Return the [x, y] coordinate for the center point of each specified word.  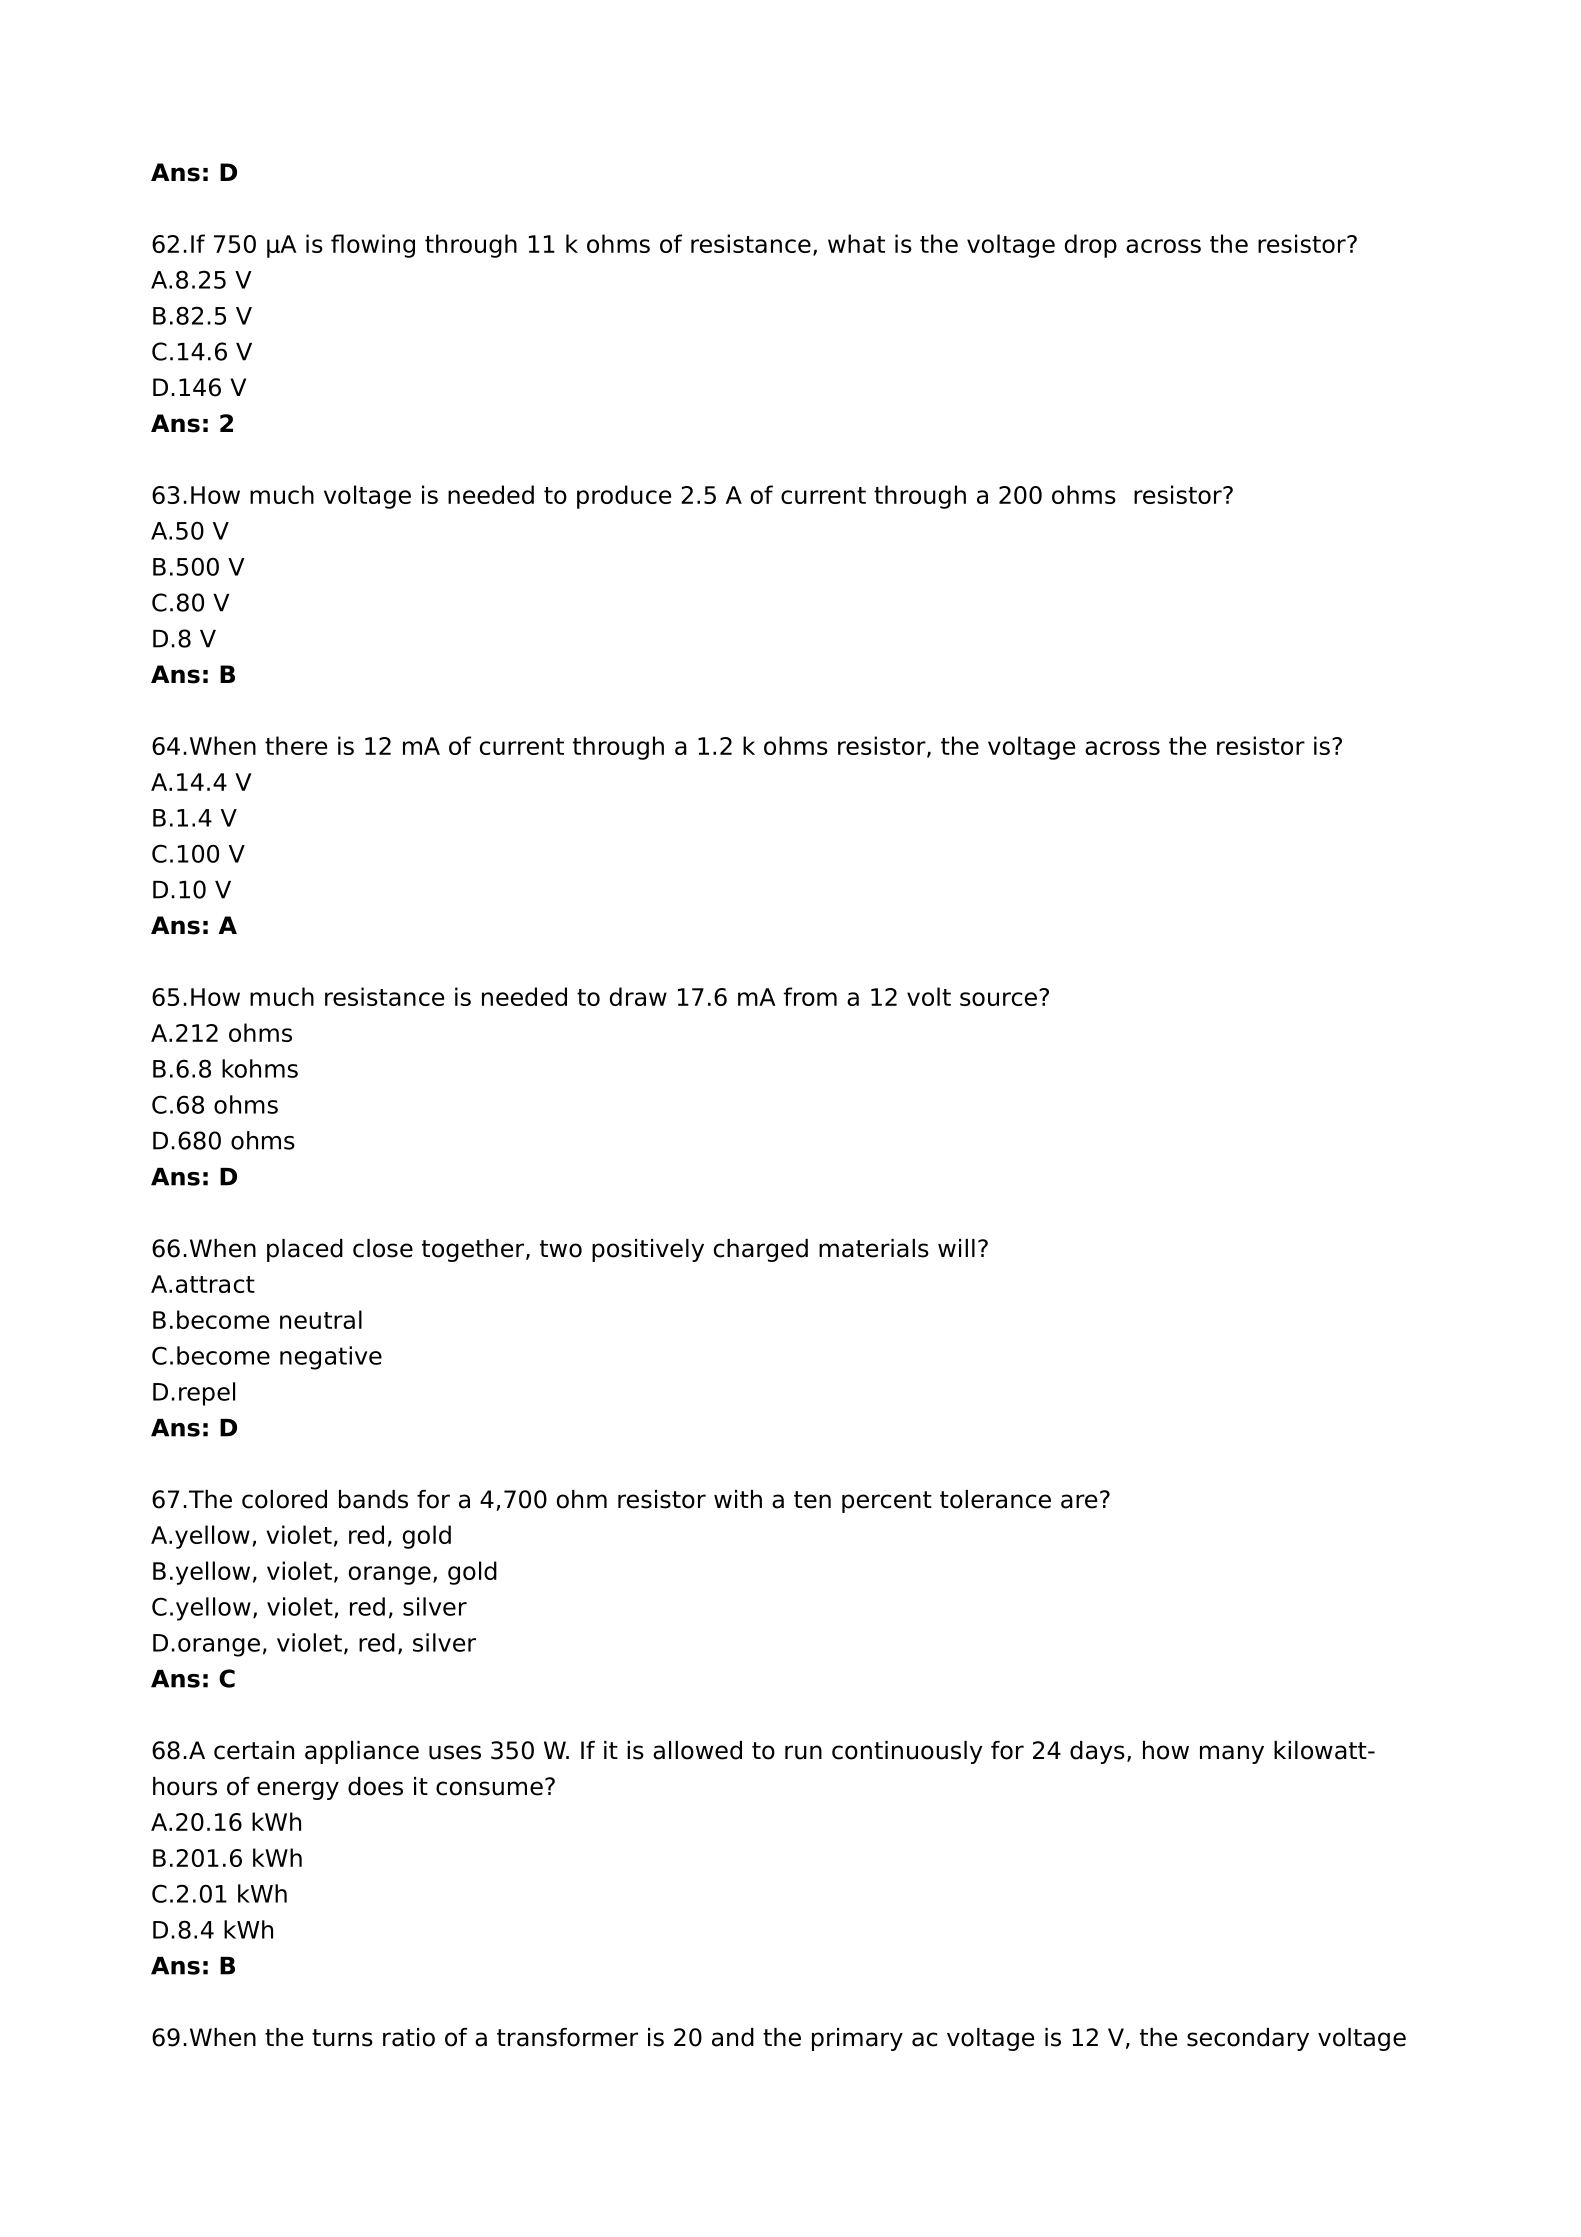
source [998, 999]
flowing [373, 246]
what [856, 243]
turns [342, 2038]
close [383, 1248]
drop [1091, 246]
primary [857, 2039]
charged [761, 1250]
